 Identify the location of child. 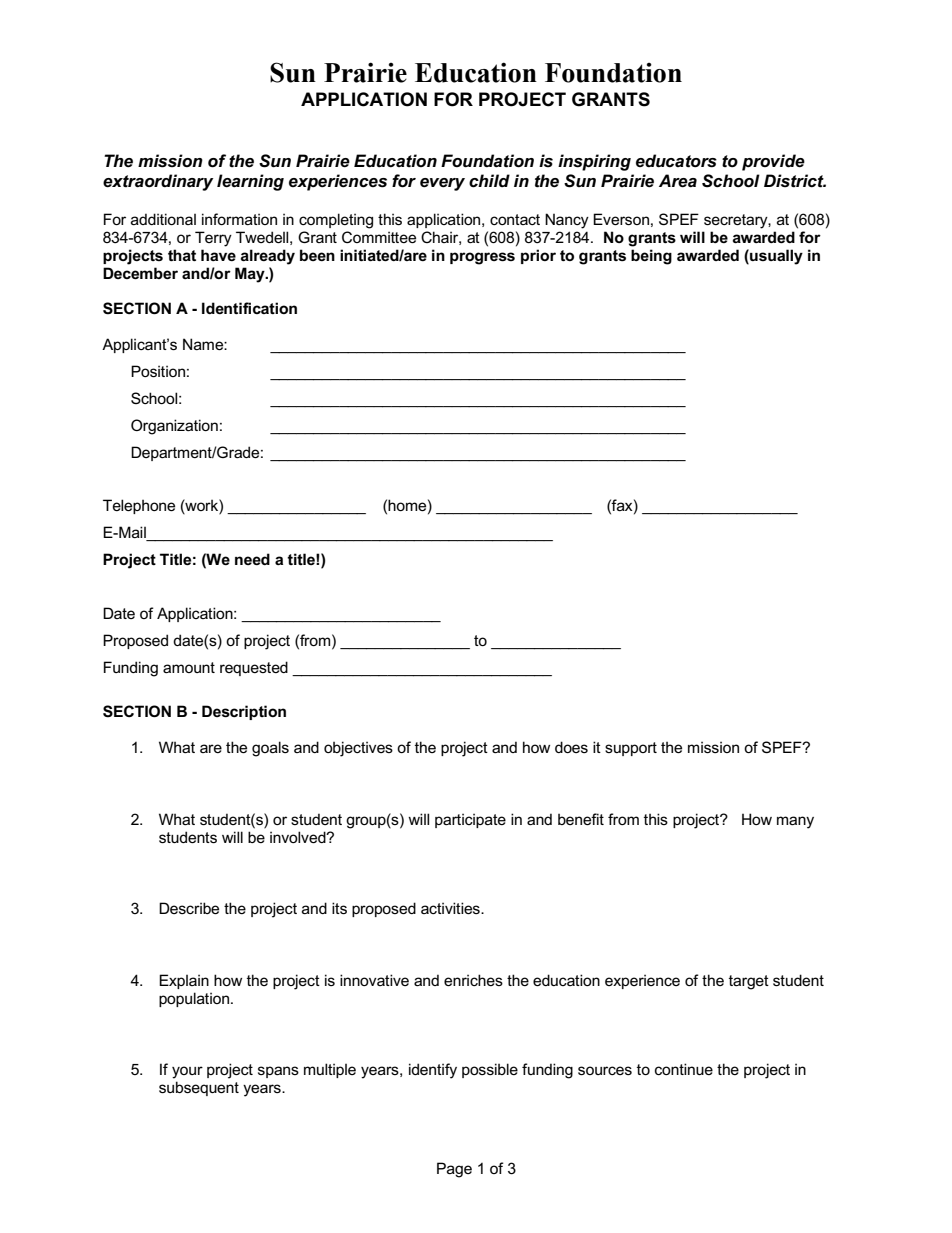
(489, 181).
